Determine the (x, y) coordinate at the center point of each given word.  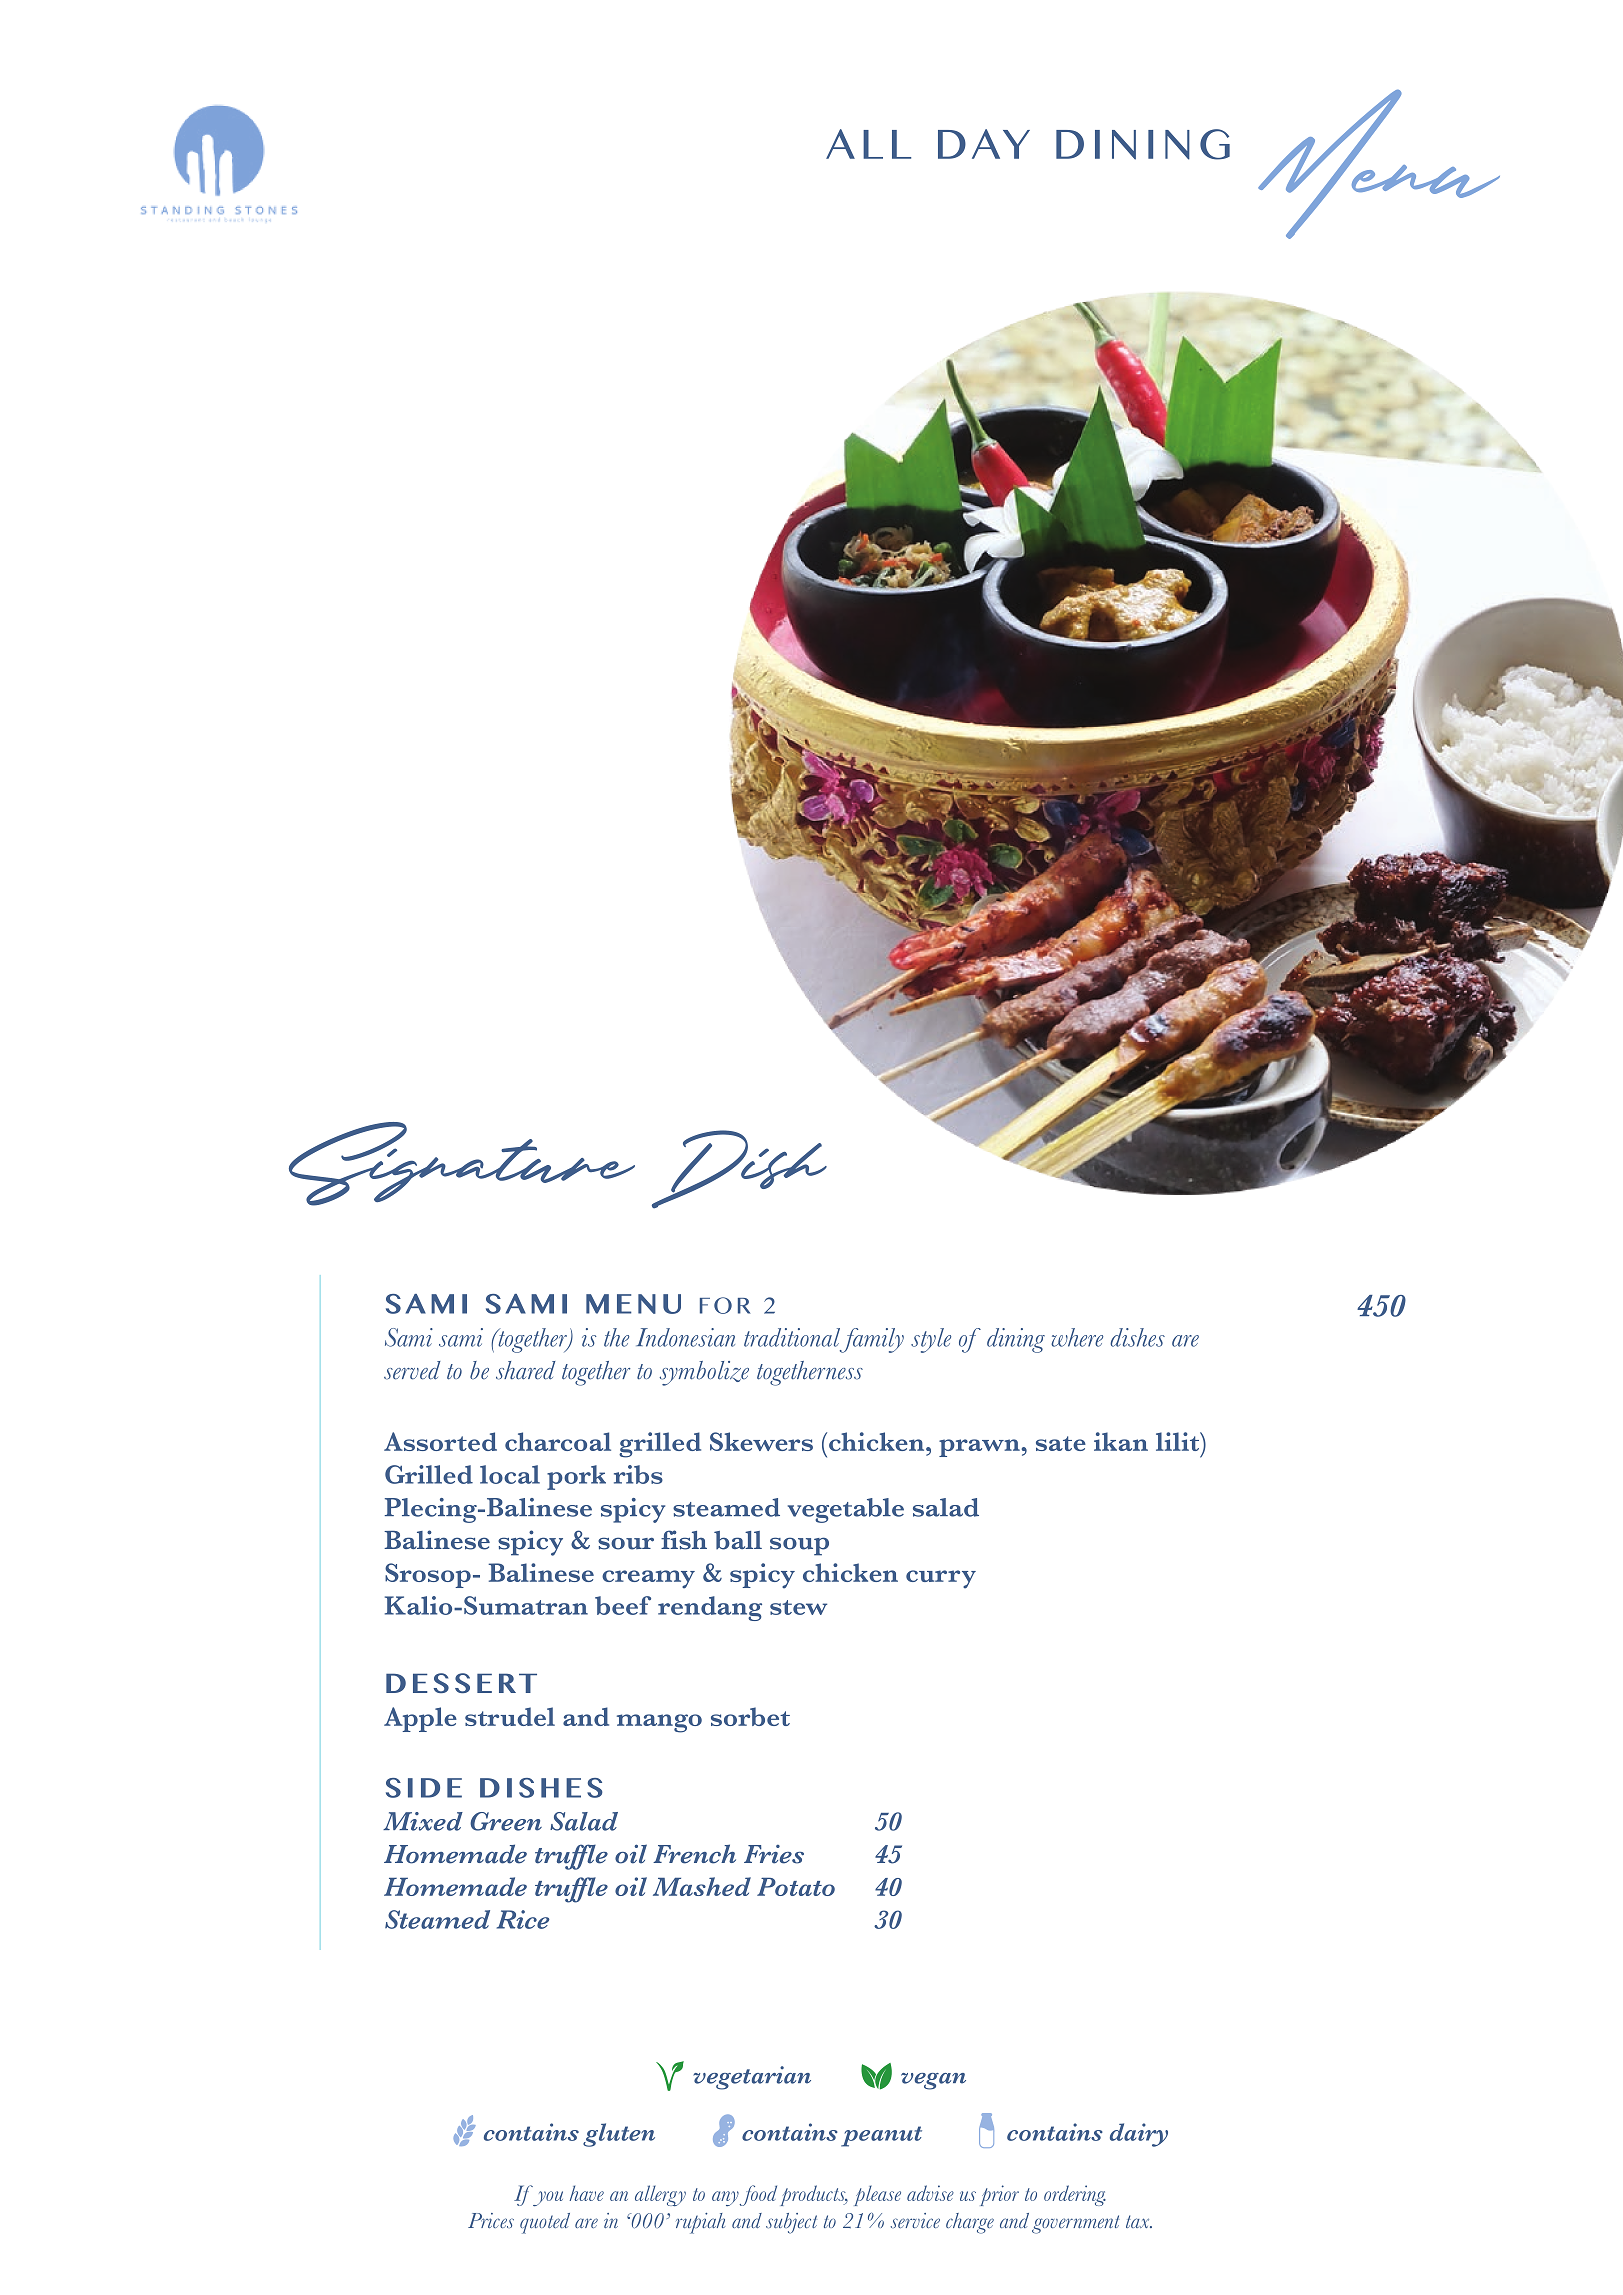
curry (941, 1579)
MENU (633, 1304)
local (510, 1474)
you (548, 2198)
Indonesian (685, 1337)
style (931, 1340)
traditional (792, 1337)
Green (506, 1821)
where (1077, 1337)
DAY (984, 144)
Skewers (761, 1441)
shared (526, 1370)
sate (1061, 1443)
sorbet (750, 1716)
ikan (1121, 1441)
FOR (725, 1305)
